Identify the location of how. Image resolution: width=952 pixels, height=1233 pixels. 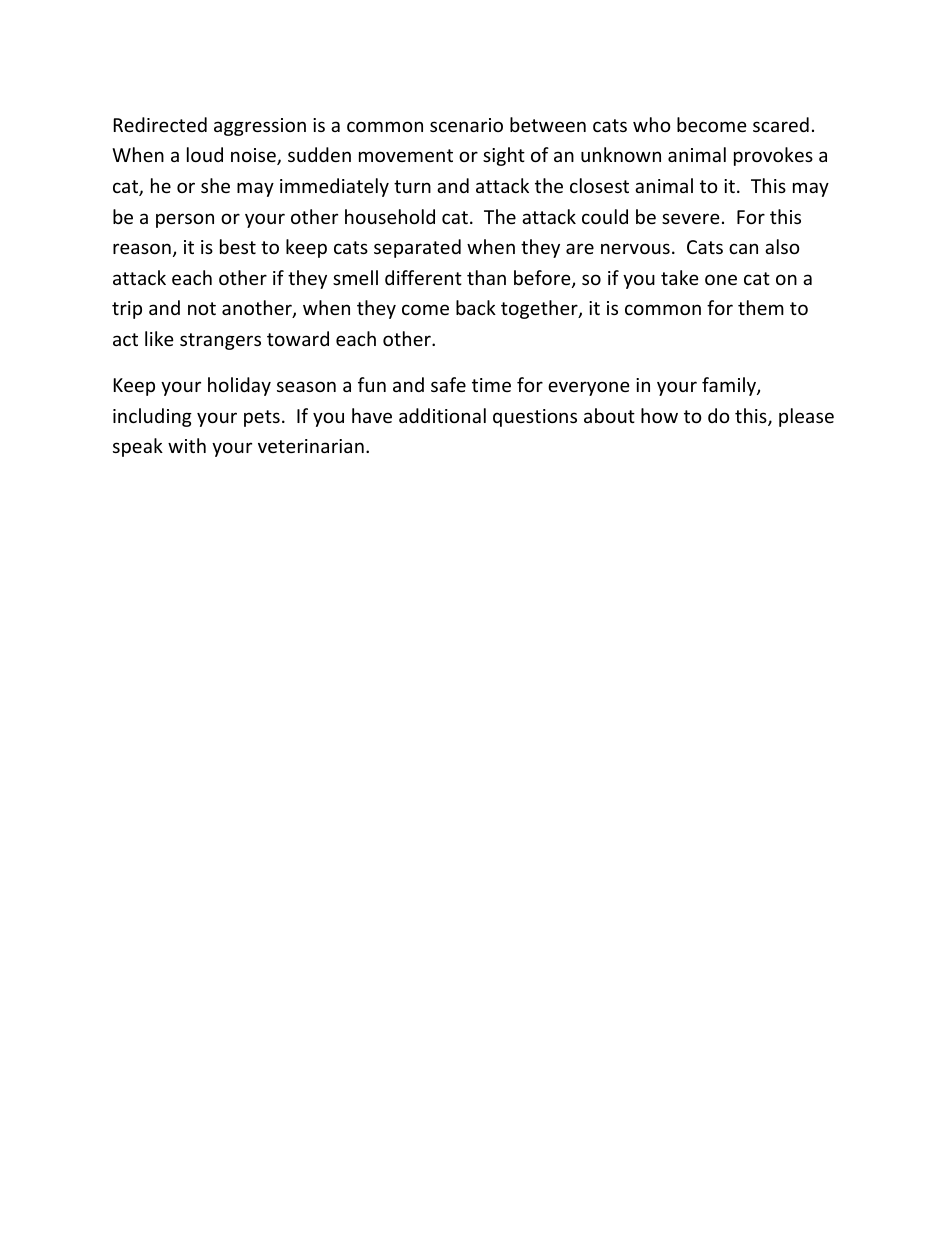
(659, 415).
